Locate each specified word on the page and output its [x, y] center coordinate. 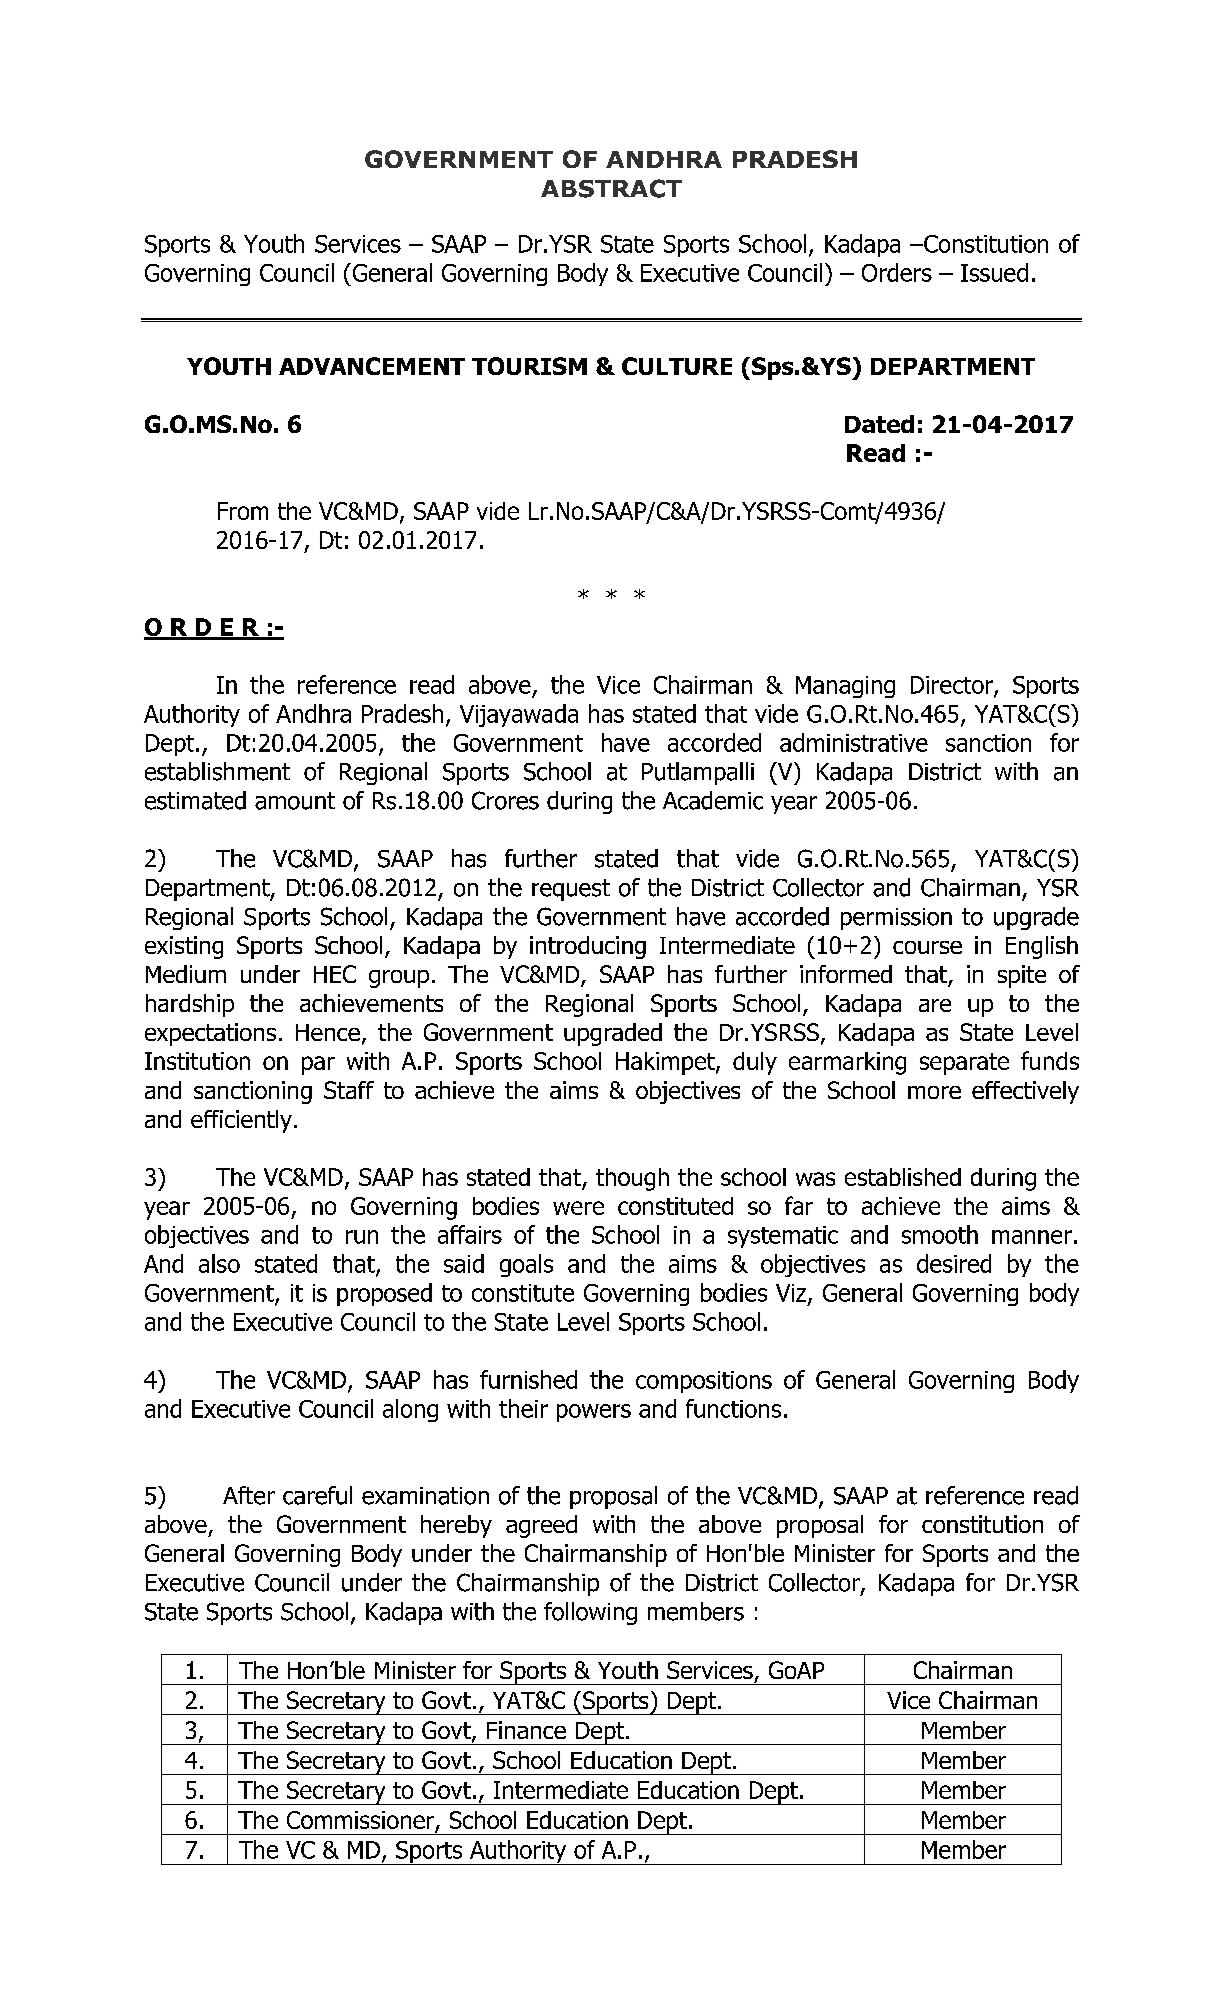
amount [295, 801]
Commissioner [361, 1821]
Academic [713, 800]
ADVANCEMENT [372, 366]
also [219, 1263]
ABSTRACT [611, 188]
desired [954, 1263]
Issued [994, 272]
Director [953, 686]
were [578, 1208]
